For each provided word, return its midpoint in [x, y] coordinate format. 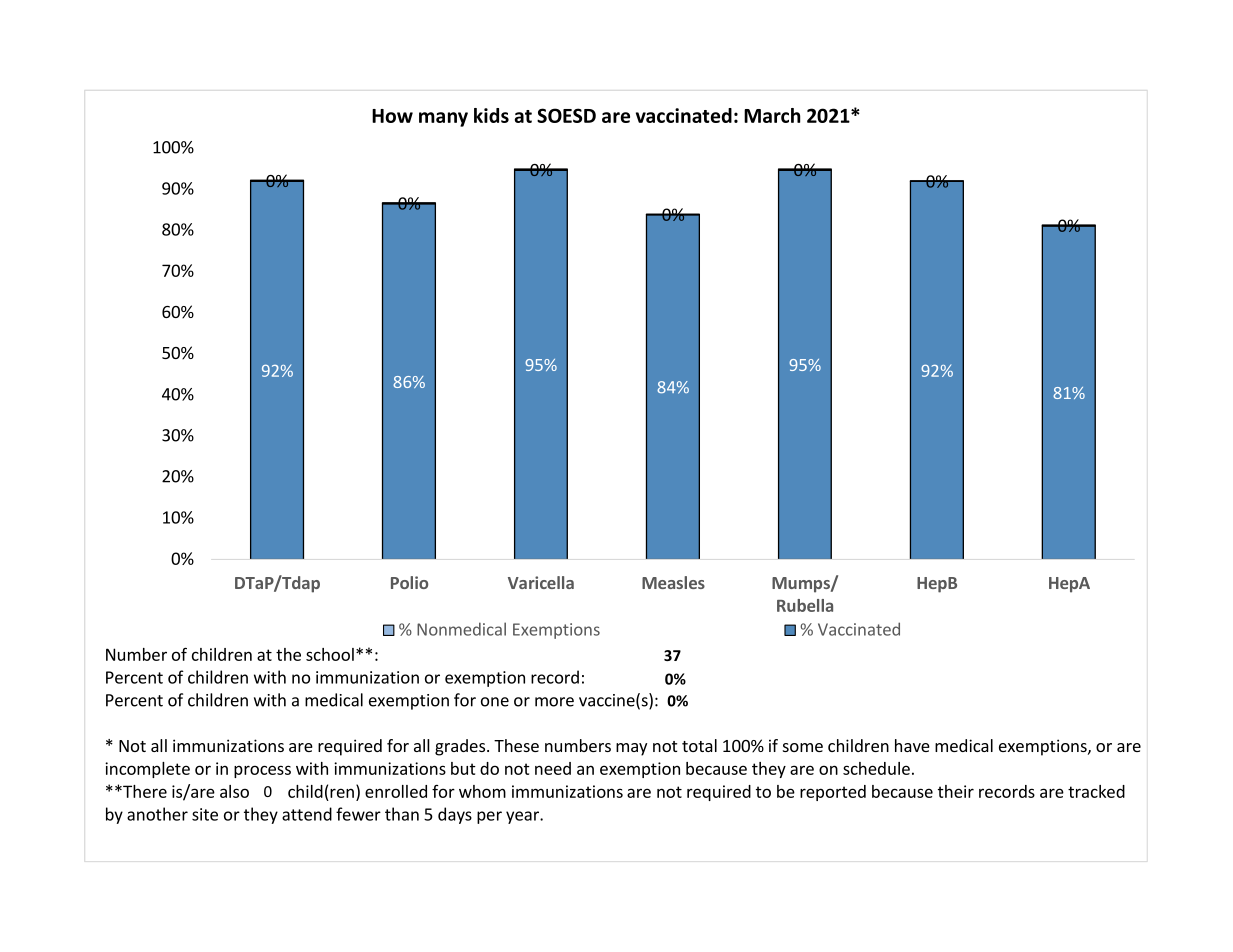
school [330, 654]
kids [491, 115]
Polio [409, 582]
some [803, 747]
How [392, 116]
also [234, 791]
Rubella [805, 605]
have [912, 745]
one [495, 702]
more [554, 702]
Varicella [541, 582]
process [262, 771]
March [772, 115]
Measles [673, 582]
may [631, 749]
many [443, 119]
